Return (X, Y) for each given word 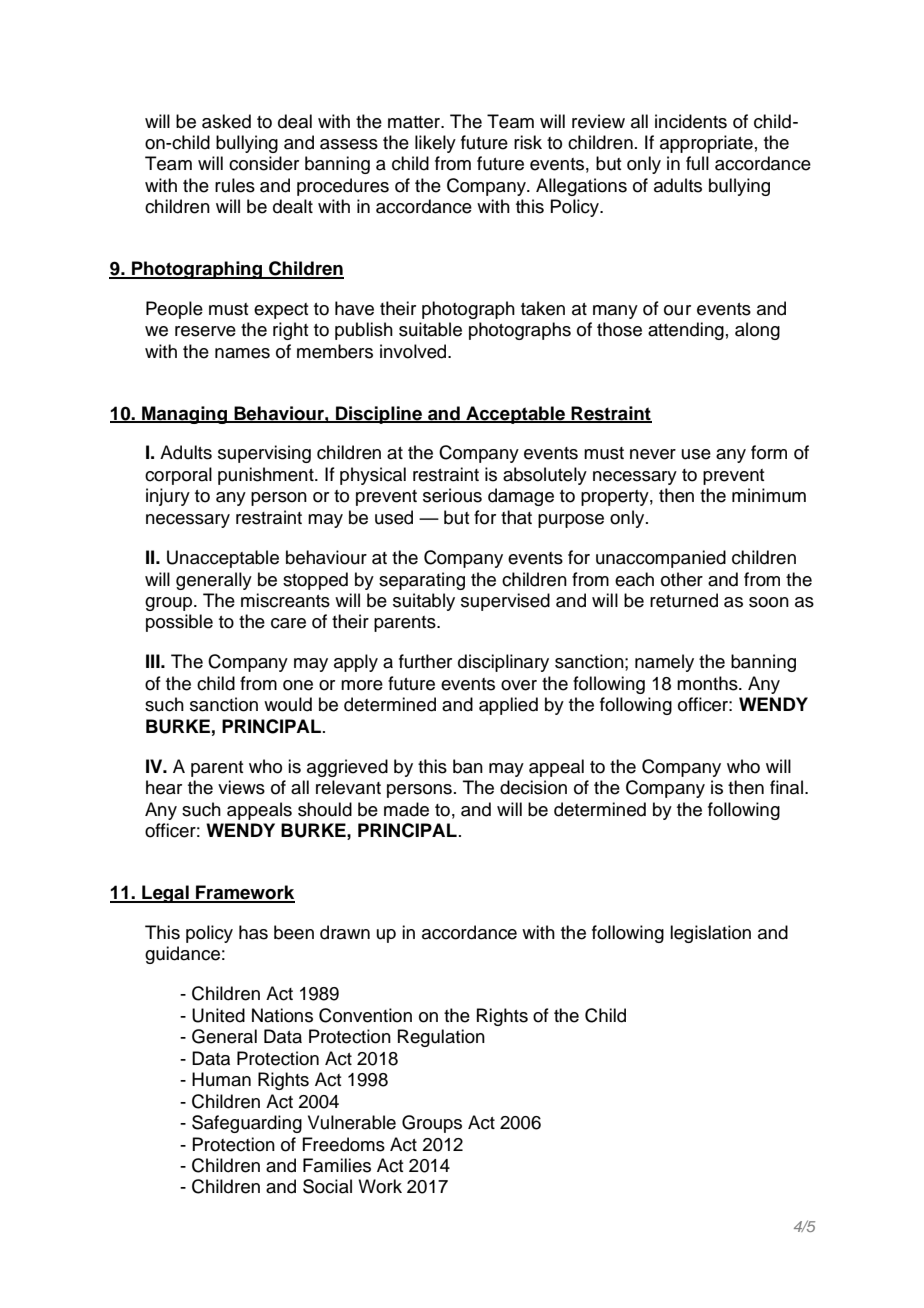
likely (435, 144)
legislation (710, 934)
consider (264, 163)
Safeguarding (247, 1124)
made (406, 809)
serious (452, 495)
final (786, 787)
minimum (769, 495)
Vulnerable (352, 1122)
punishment (267, 476)
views (241, 787)
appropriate (706, 144)
